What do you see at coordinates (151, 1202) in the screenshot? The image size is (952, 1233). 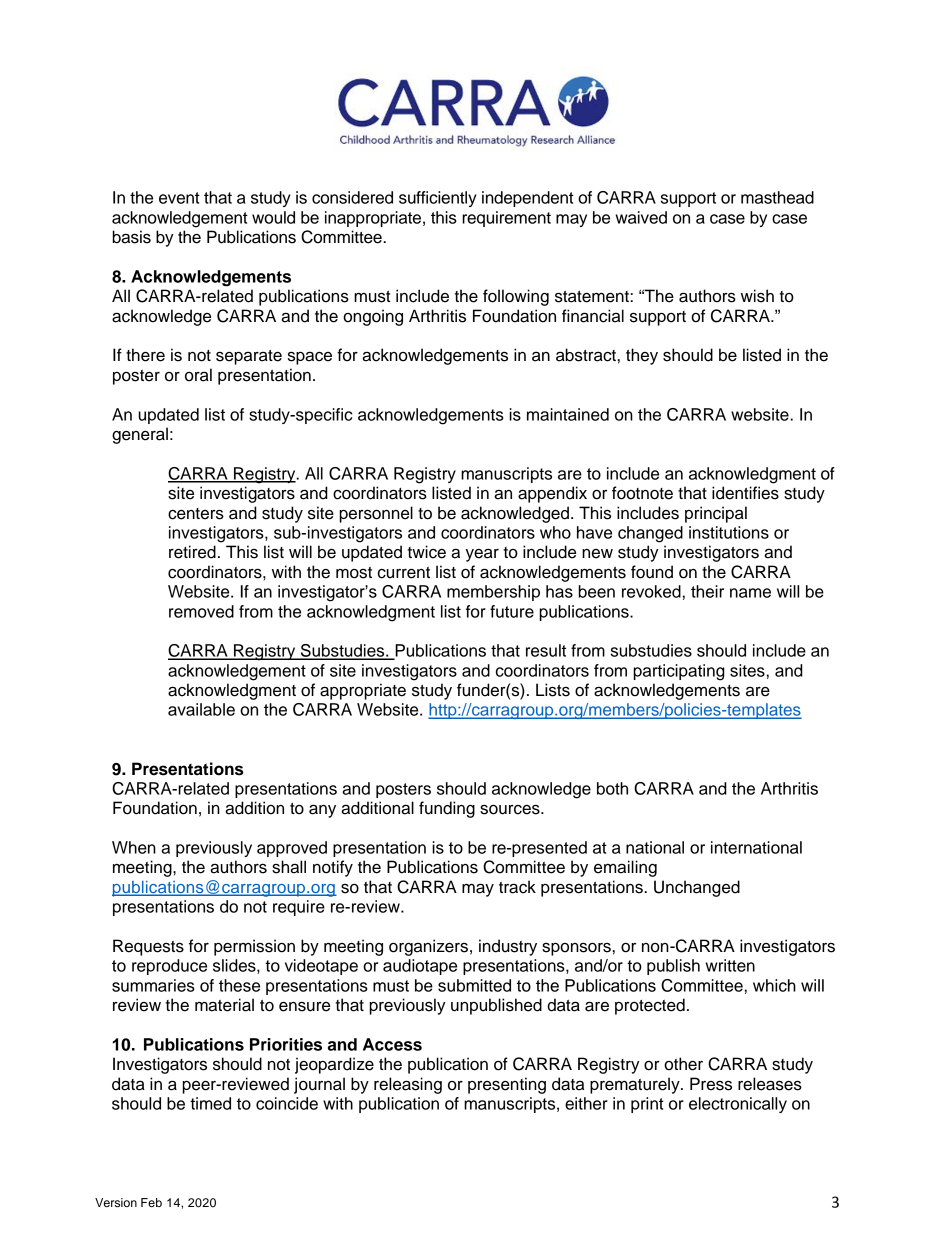 I see `Feb` at bounding box center [151, 1202].
